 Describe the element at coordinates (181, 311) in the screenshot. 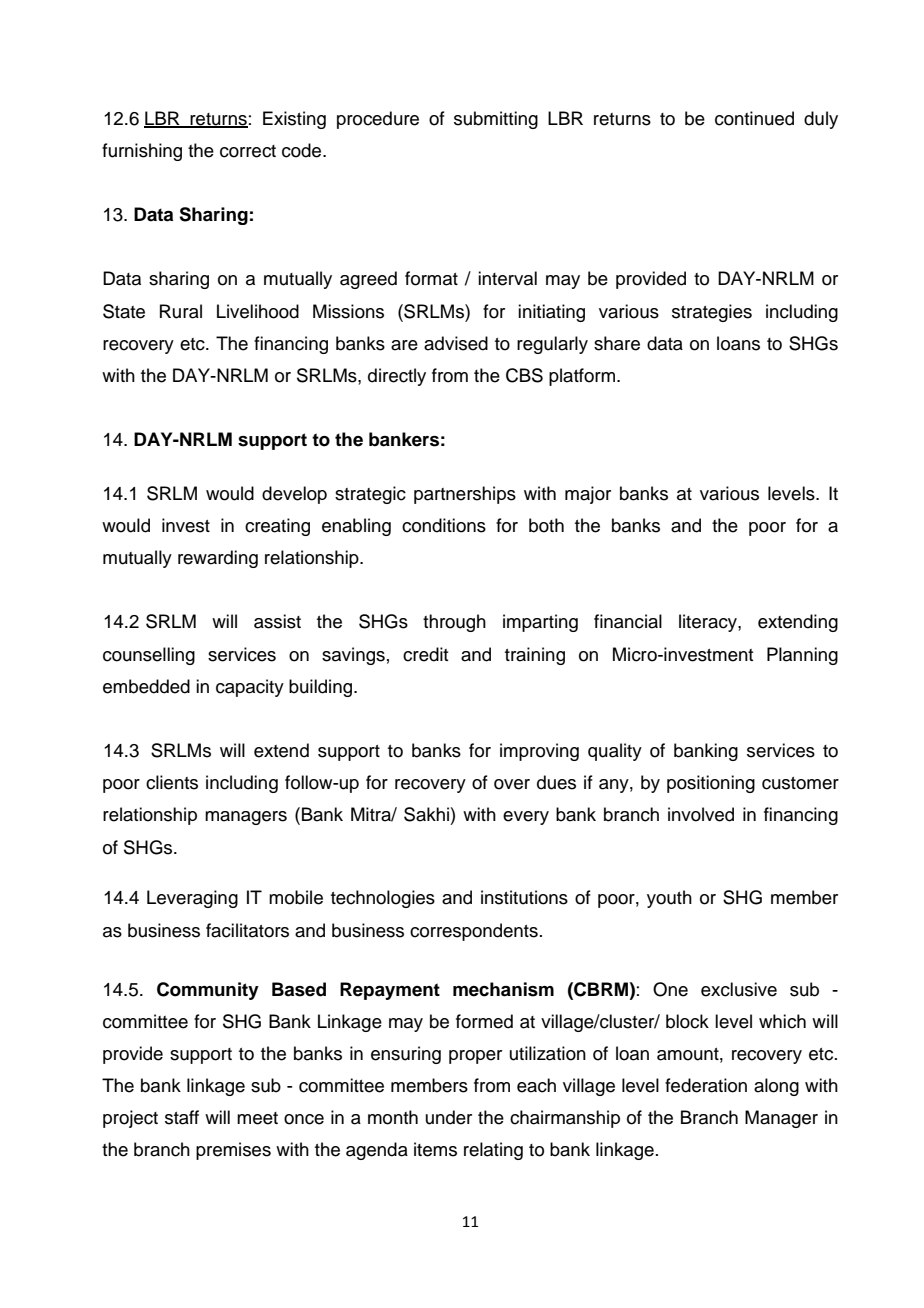

I see `Rural` at that location.
